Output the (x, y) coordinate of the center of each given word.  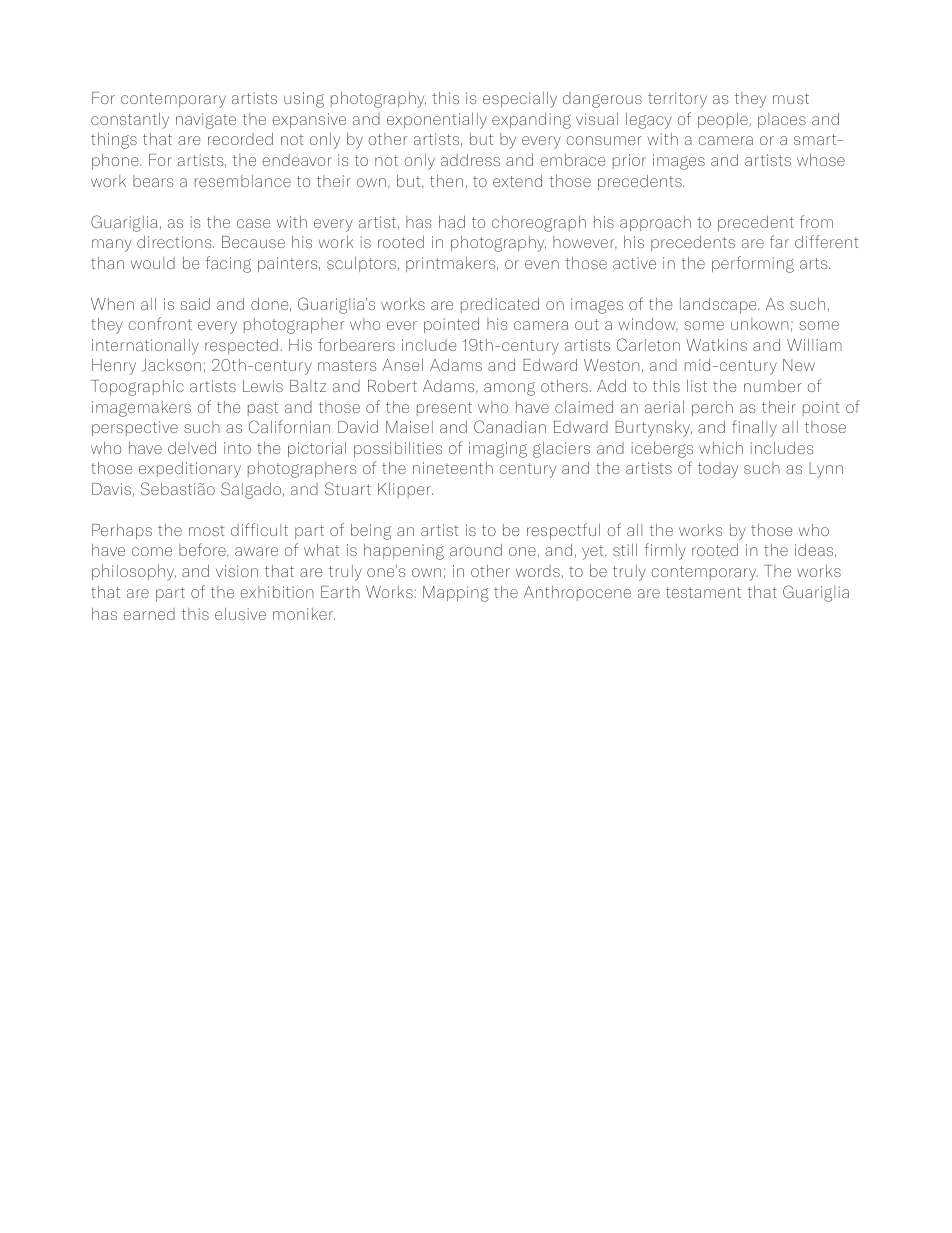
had (452, 222)
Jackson (171, 365)
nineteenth (453, 468)
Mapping (456, 594)
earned (149, 614)
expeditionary (190, 470)
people (724, 120)
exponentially (437, 121)
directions (175, 242)
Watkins (716, 345)
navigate (206, 121)
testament (703, 592)
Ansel (402, 365)
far (779, 241)
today (718, 470)
